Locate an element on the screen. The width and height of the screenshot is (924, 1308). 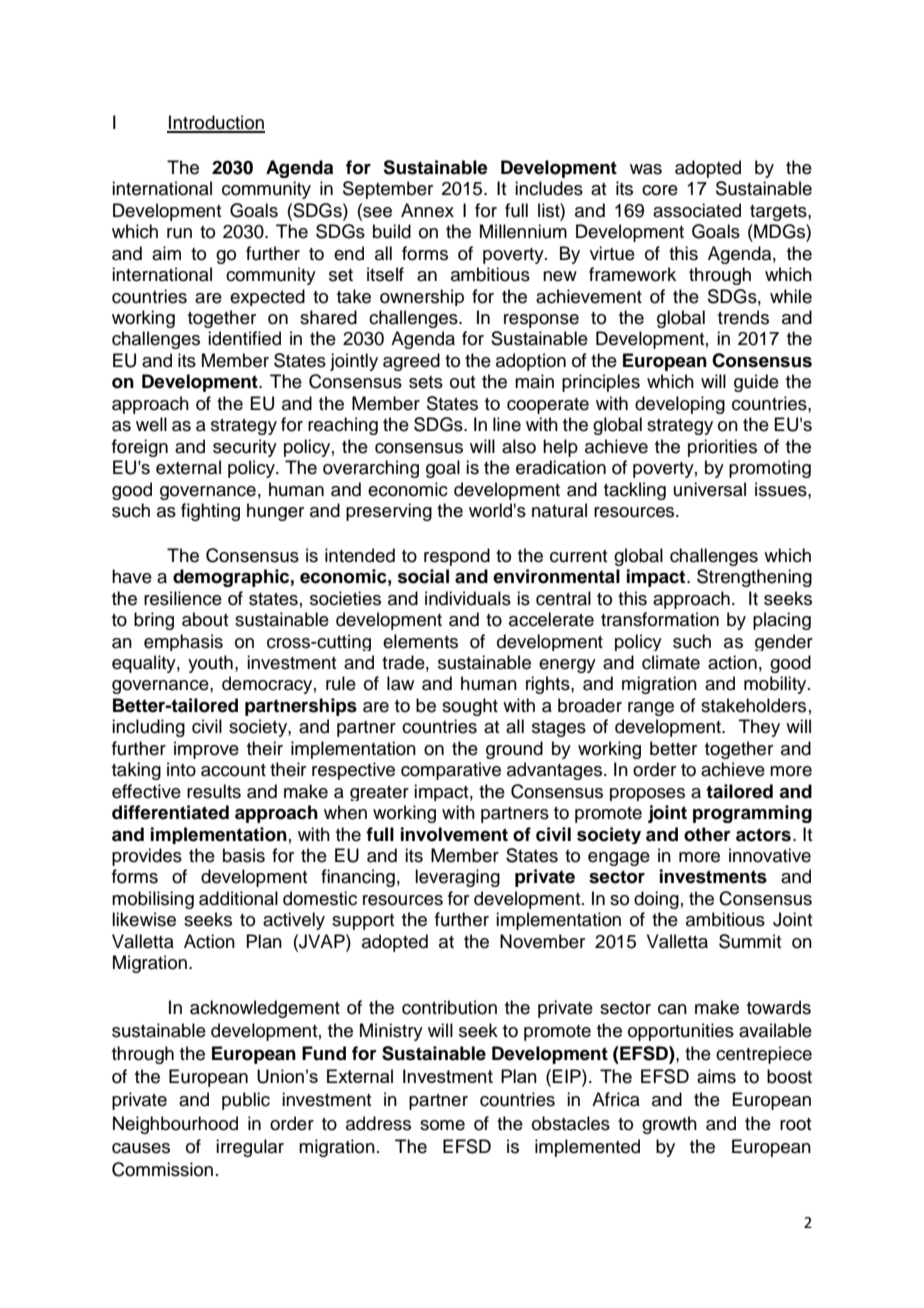
developing is located at coordinates (680, 405).
